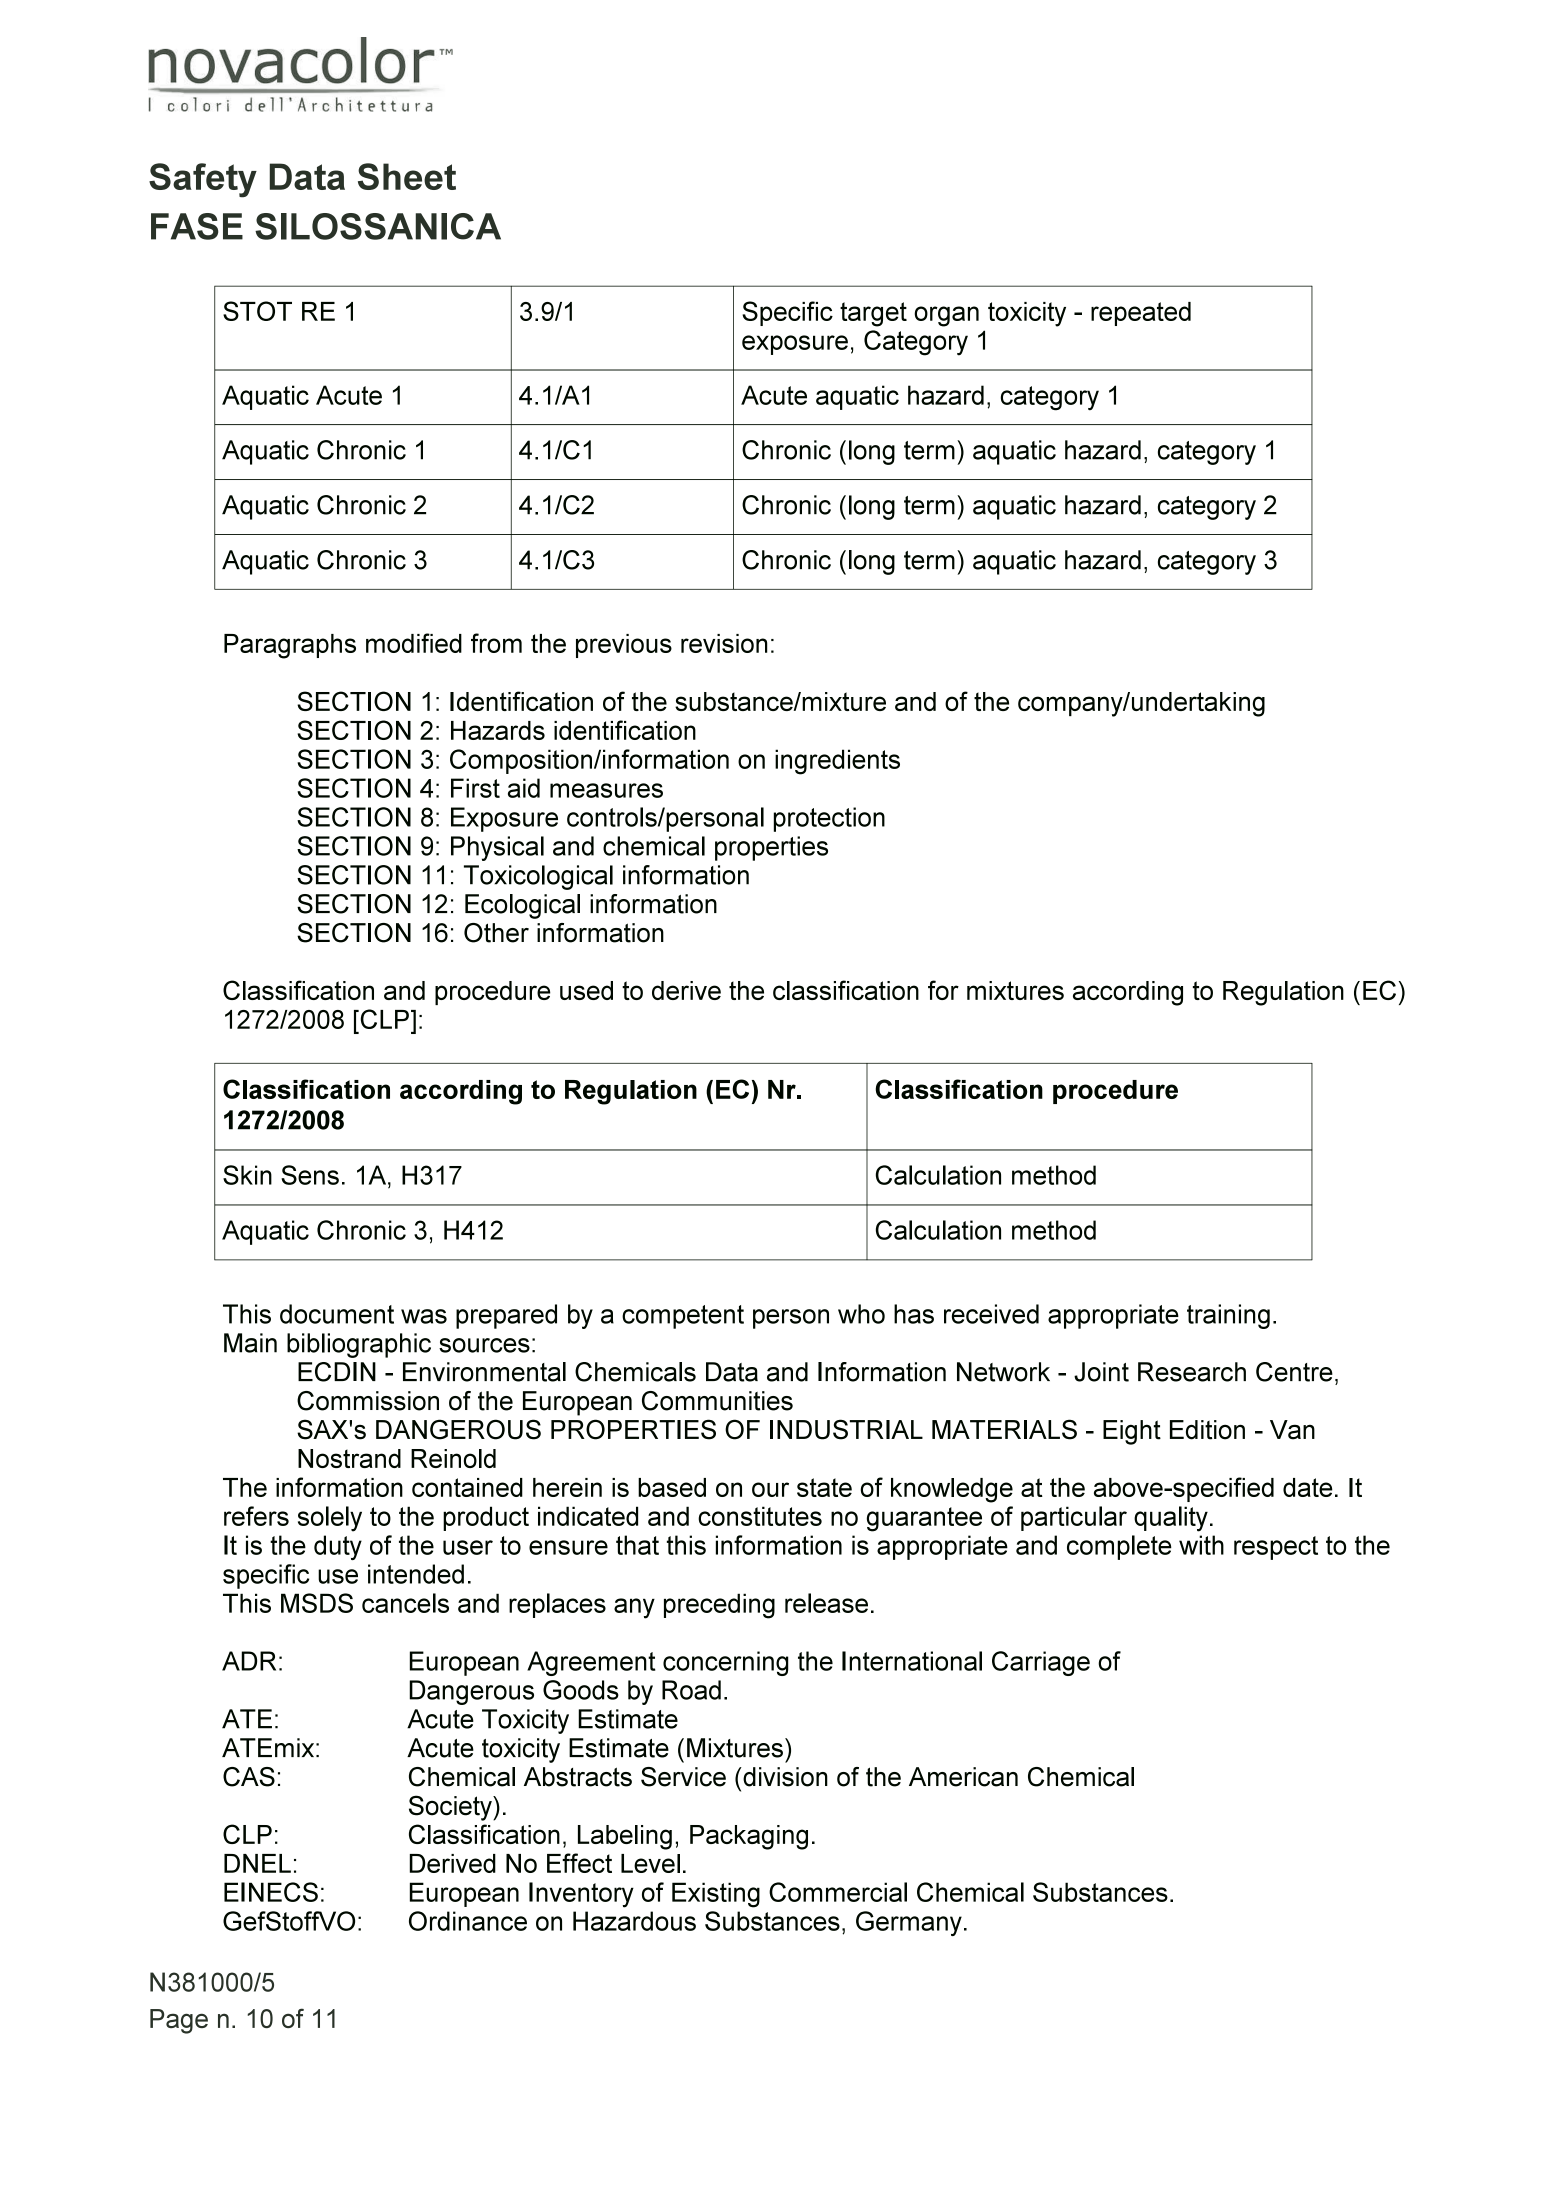 The height and width of the document is (2204, 1557). Describe the element at coordinates (873, 314) in the document. I see `target` at that location.
